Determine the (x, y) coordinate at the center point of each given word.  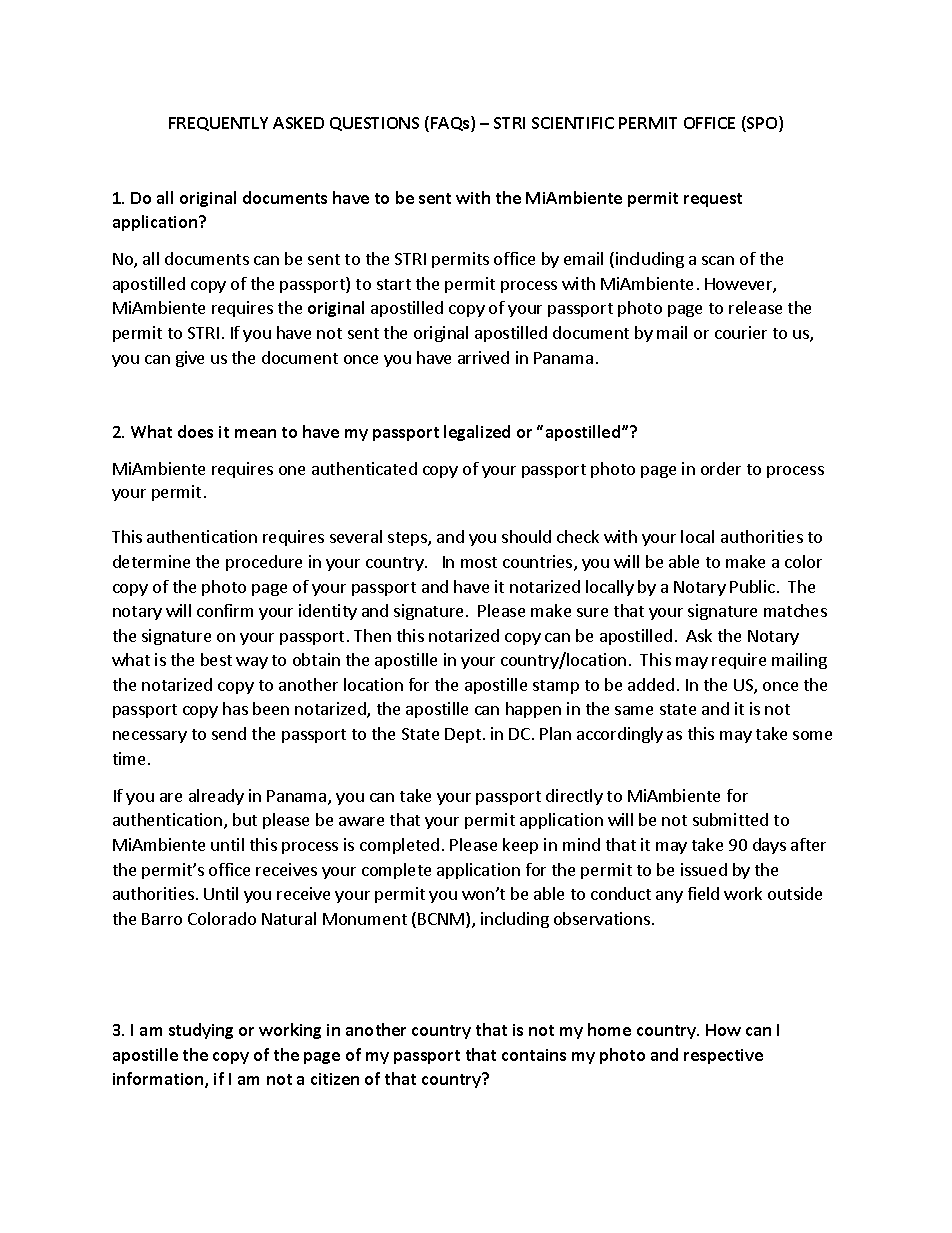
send (229, 733)
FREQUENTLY (218, 124)
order (721, 468)
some (812, 735)
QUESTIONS (374, 124)
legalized (477, 433)
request (713, 200)
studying (201, 1031)
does (195, 431)
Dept (463, 735)
